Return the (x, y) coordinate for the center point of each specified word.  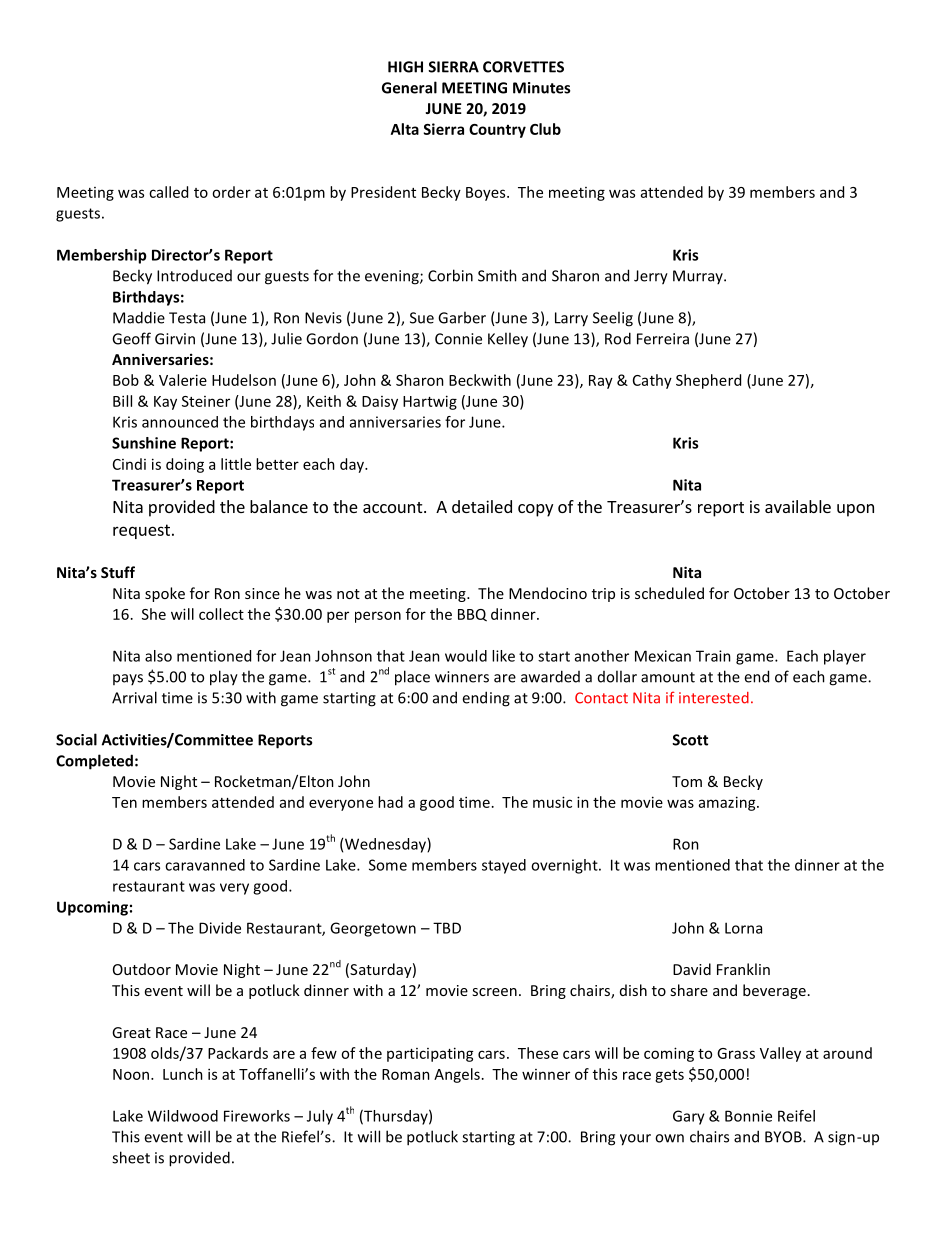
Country (497, 131)
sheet (131, 1157)
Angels (457, 1075)
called (168, 192)
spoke (165, 594)
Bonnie (748, 1116)
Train (713, 656)
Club (545, 129)
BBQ (472, 615)
